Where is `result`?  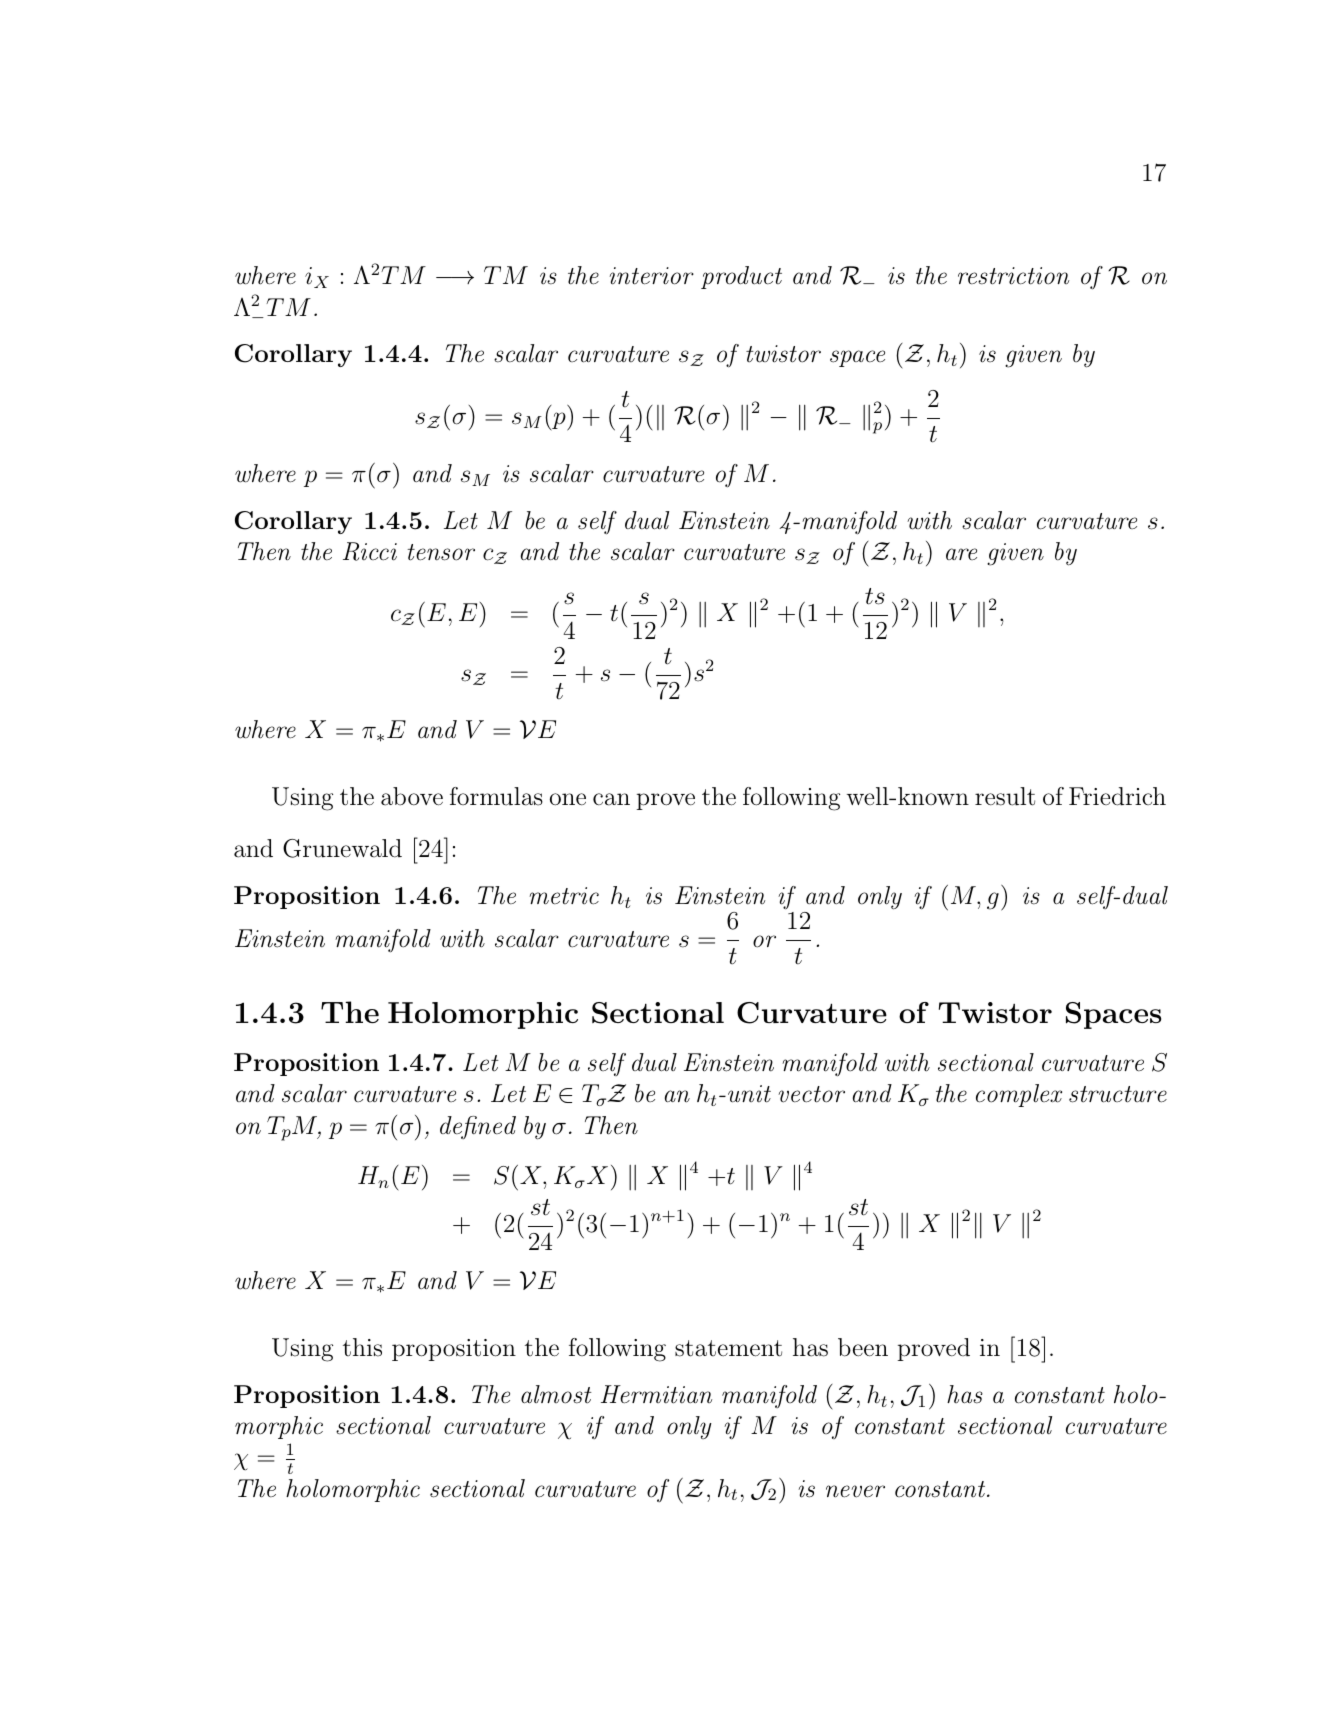 result is located at coordinates (1005, 796).
